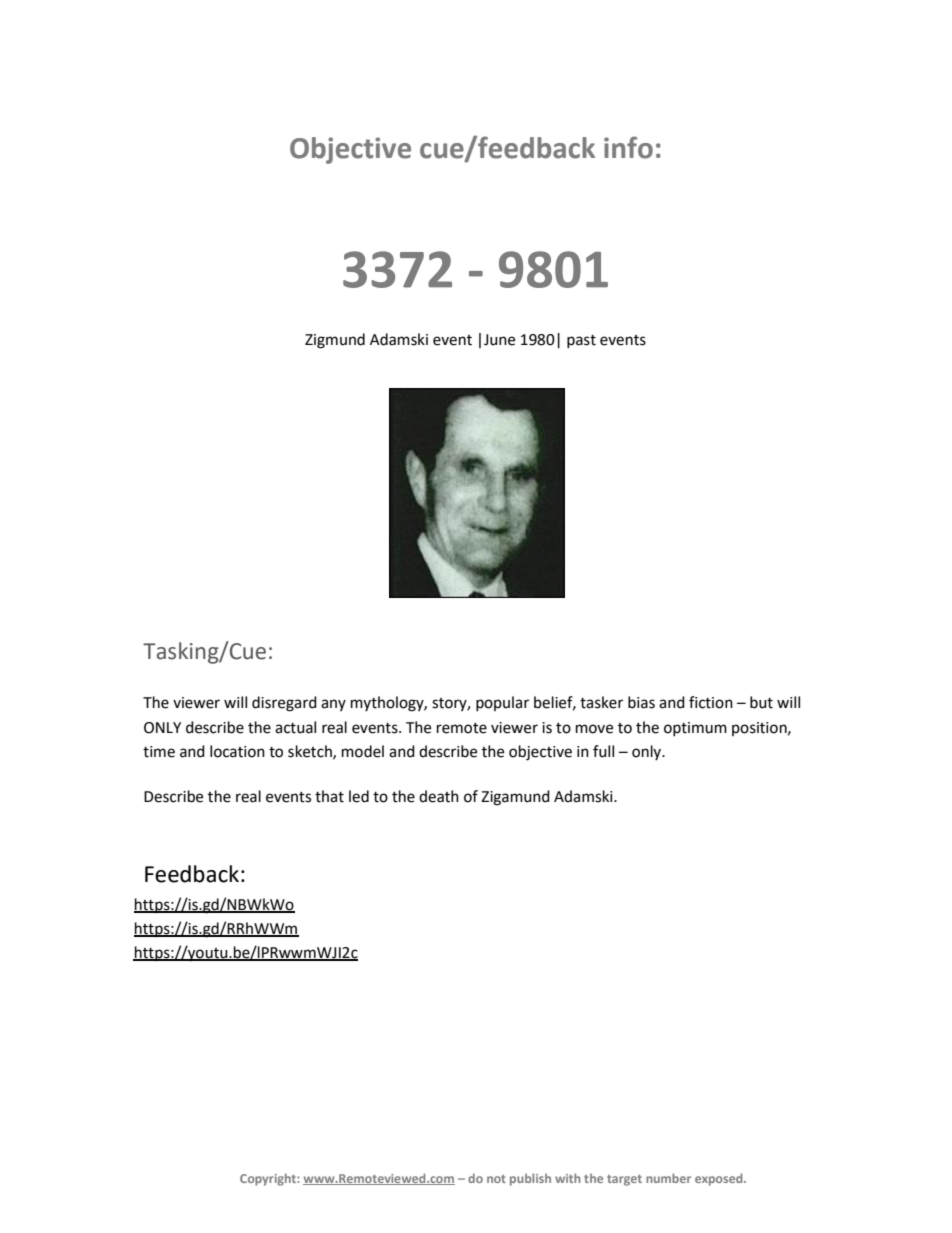 This screenshot has width=952, height=1233. I want to click on popular, so click(502, 703).
